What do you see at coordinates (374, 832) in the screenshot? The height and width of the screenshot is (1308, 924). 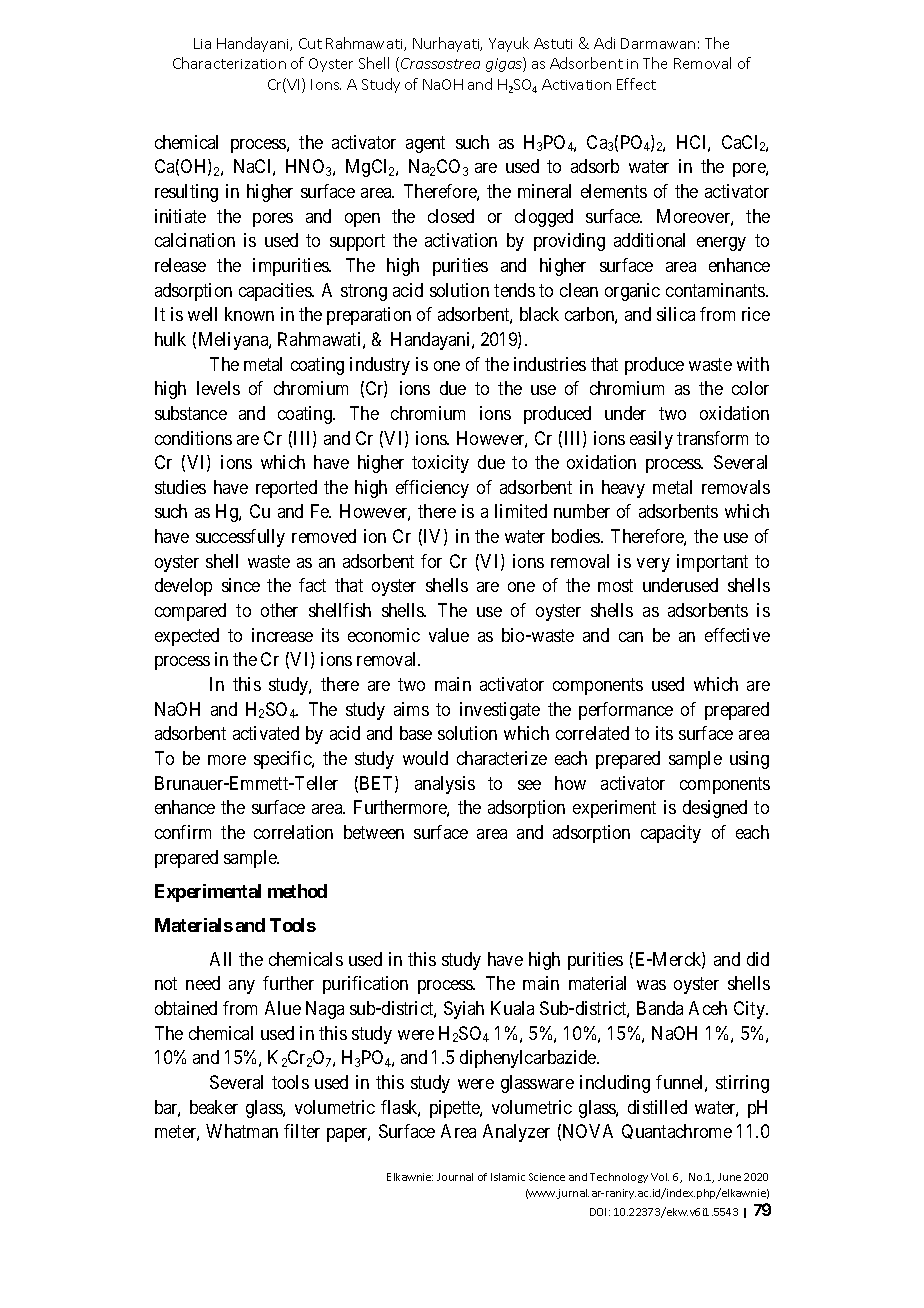 I see `between` at bounding box center [374, 832].
